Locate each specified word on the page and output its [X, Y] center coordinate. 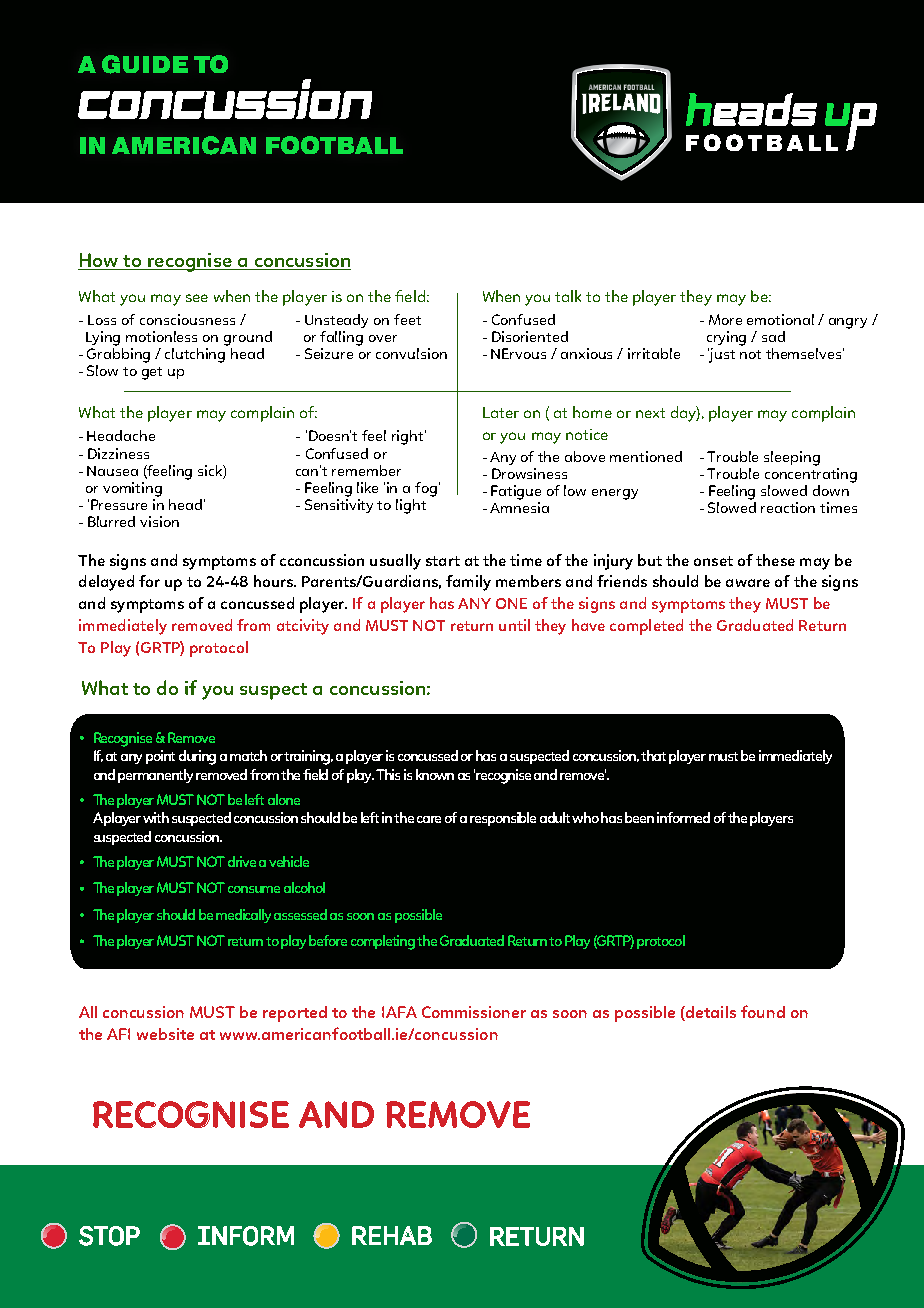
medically [243, 916]
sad [773, 336]
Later [501, 412]
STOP [109, 1236]
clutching [196, 354]
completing [384, 942]
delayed [106, 583]
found [763, 1011]
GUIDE [145, 64]
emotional [780, 319]
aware [748, 583]
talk [568, 296]
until [514, 625]
